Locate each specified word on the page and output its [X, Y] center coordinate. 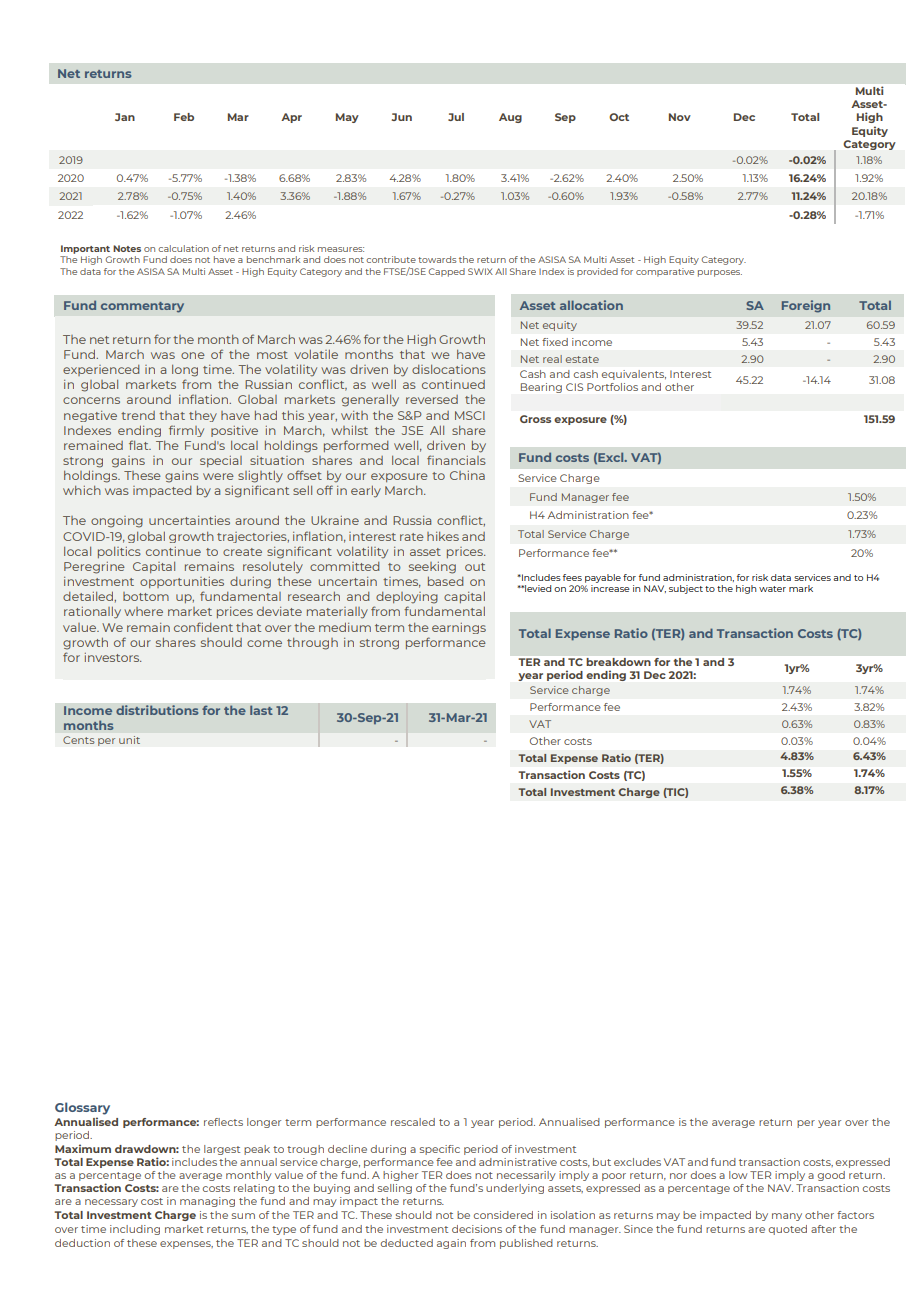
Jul [456, 117]
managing [207, 1202]
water [772, 589]
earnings [459, 628]
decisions [477, 1229]
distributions [157, 710]
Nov [680, 117]
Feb [184, 117]
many [787, 1217]
